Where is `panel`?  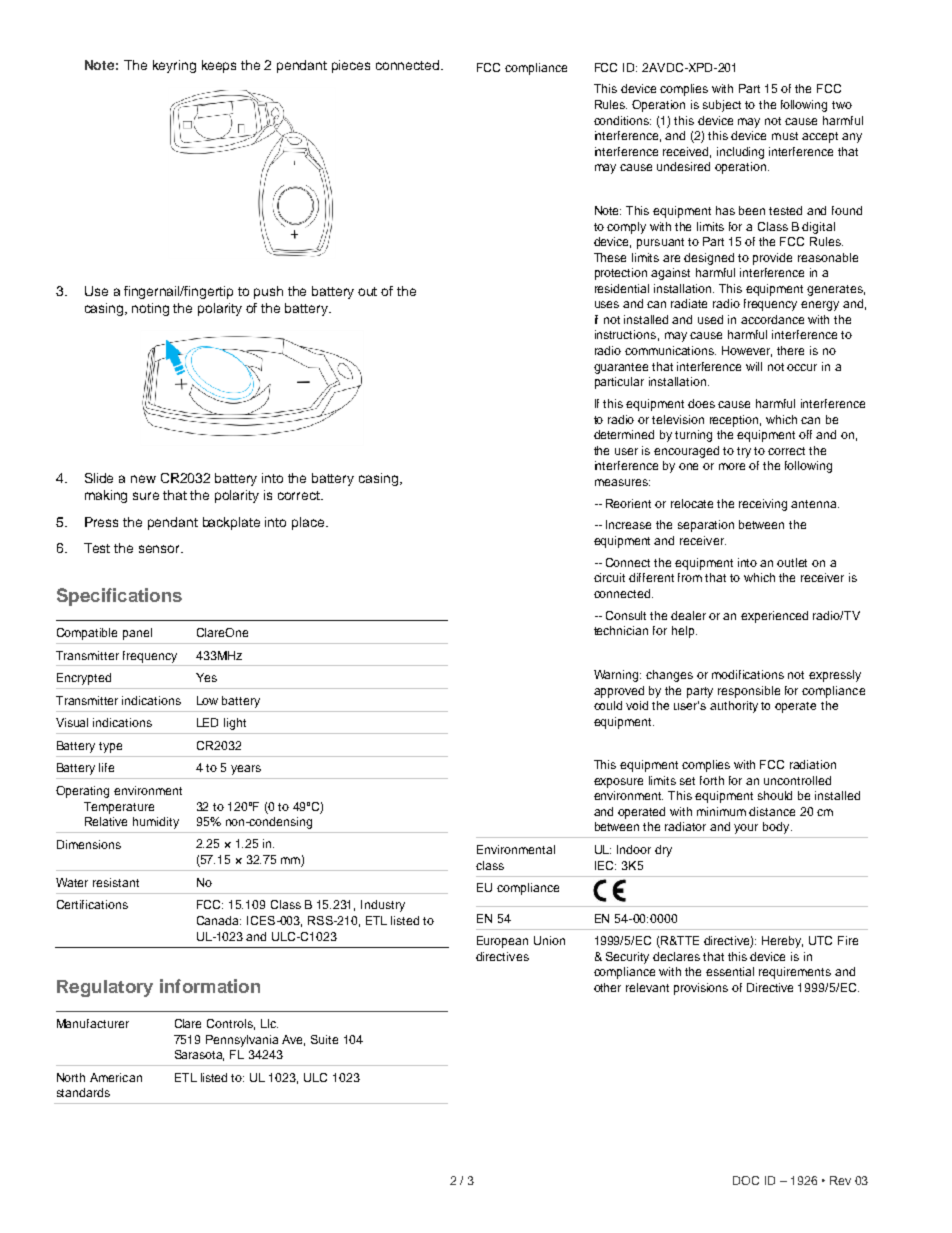 panel is located at coordinates (137, 634).
